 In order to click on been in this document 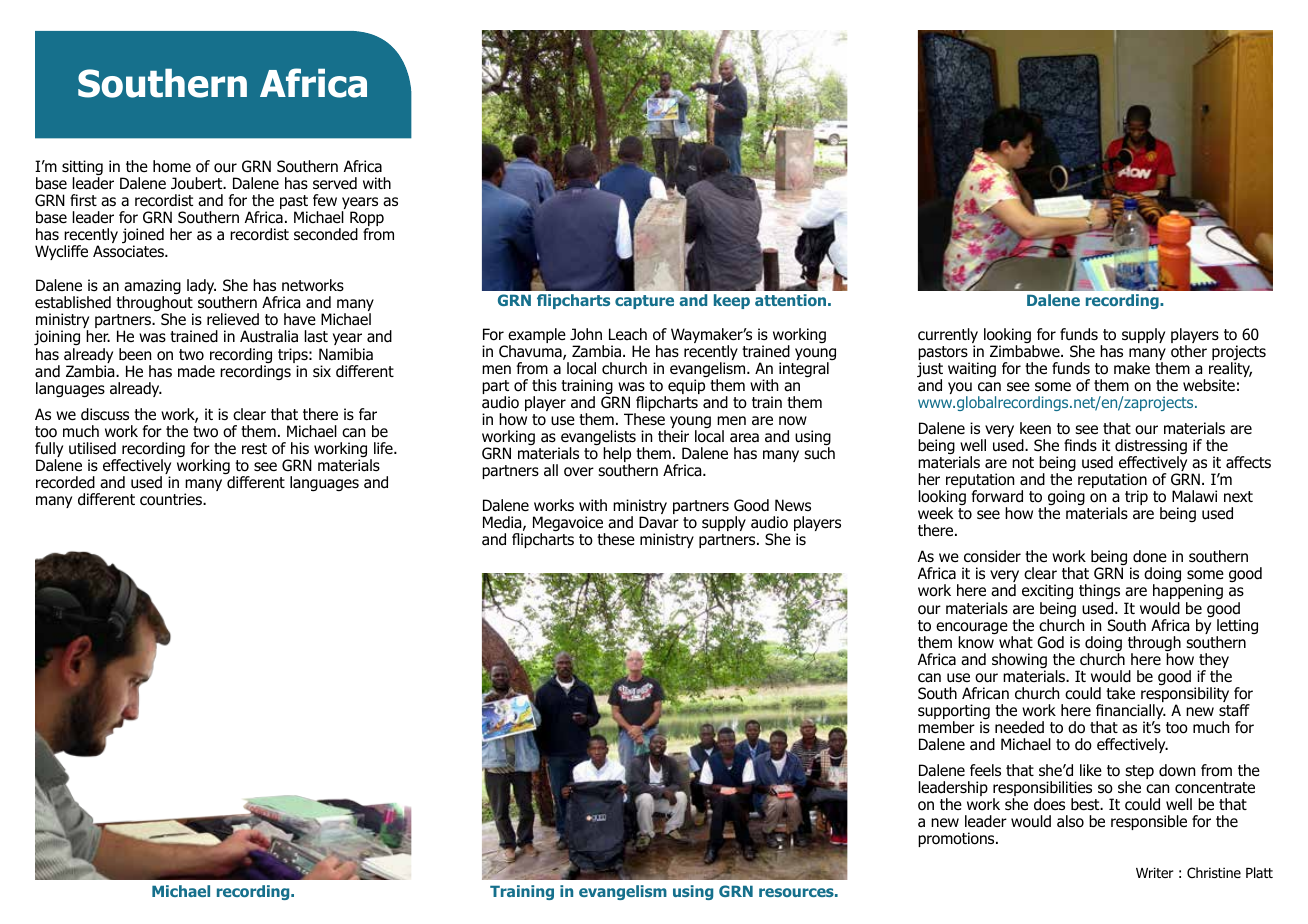, I will do `click(135, 354)`.
